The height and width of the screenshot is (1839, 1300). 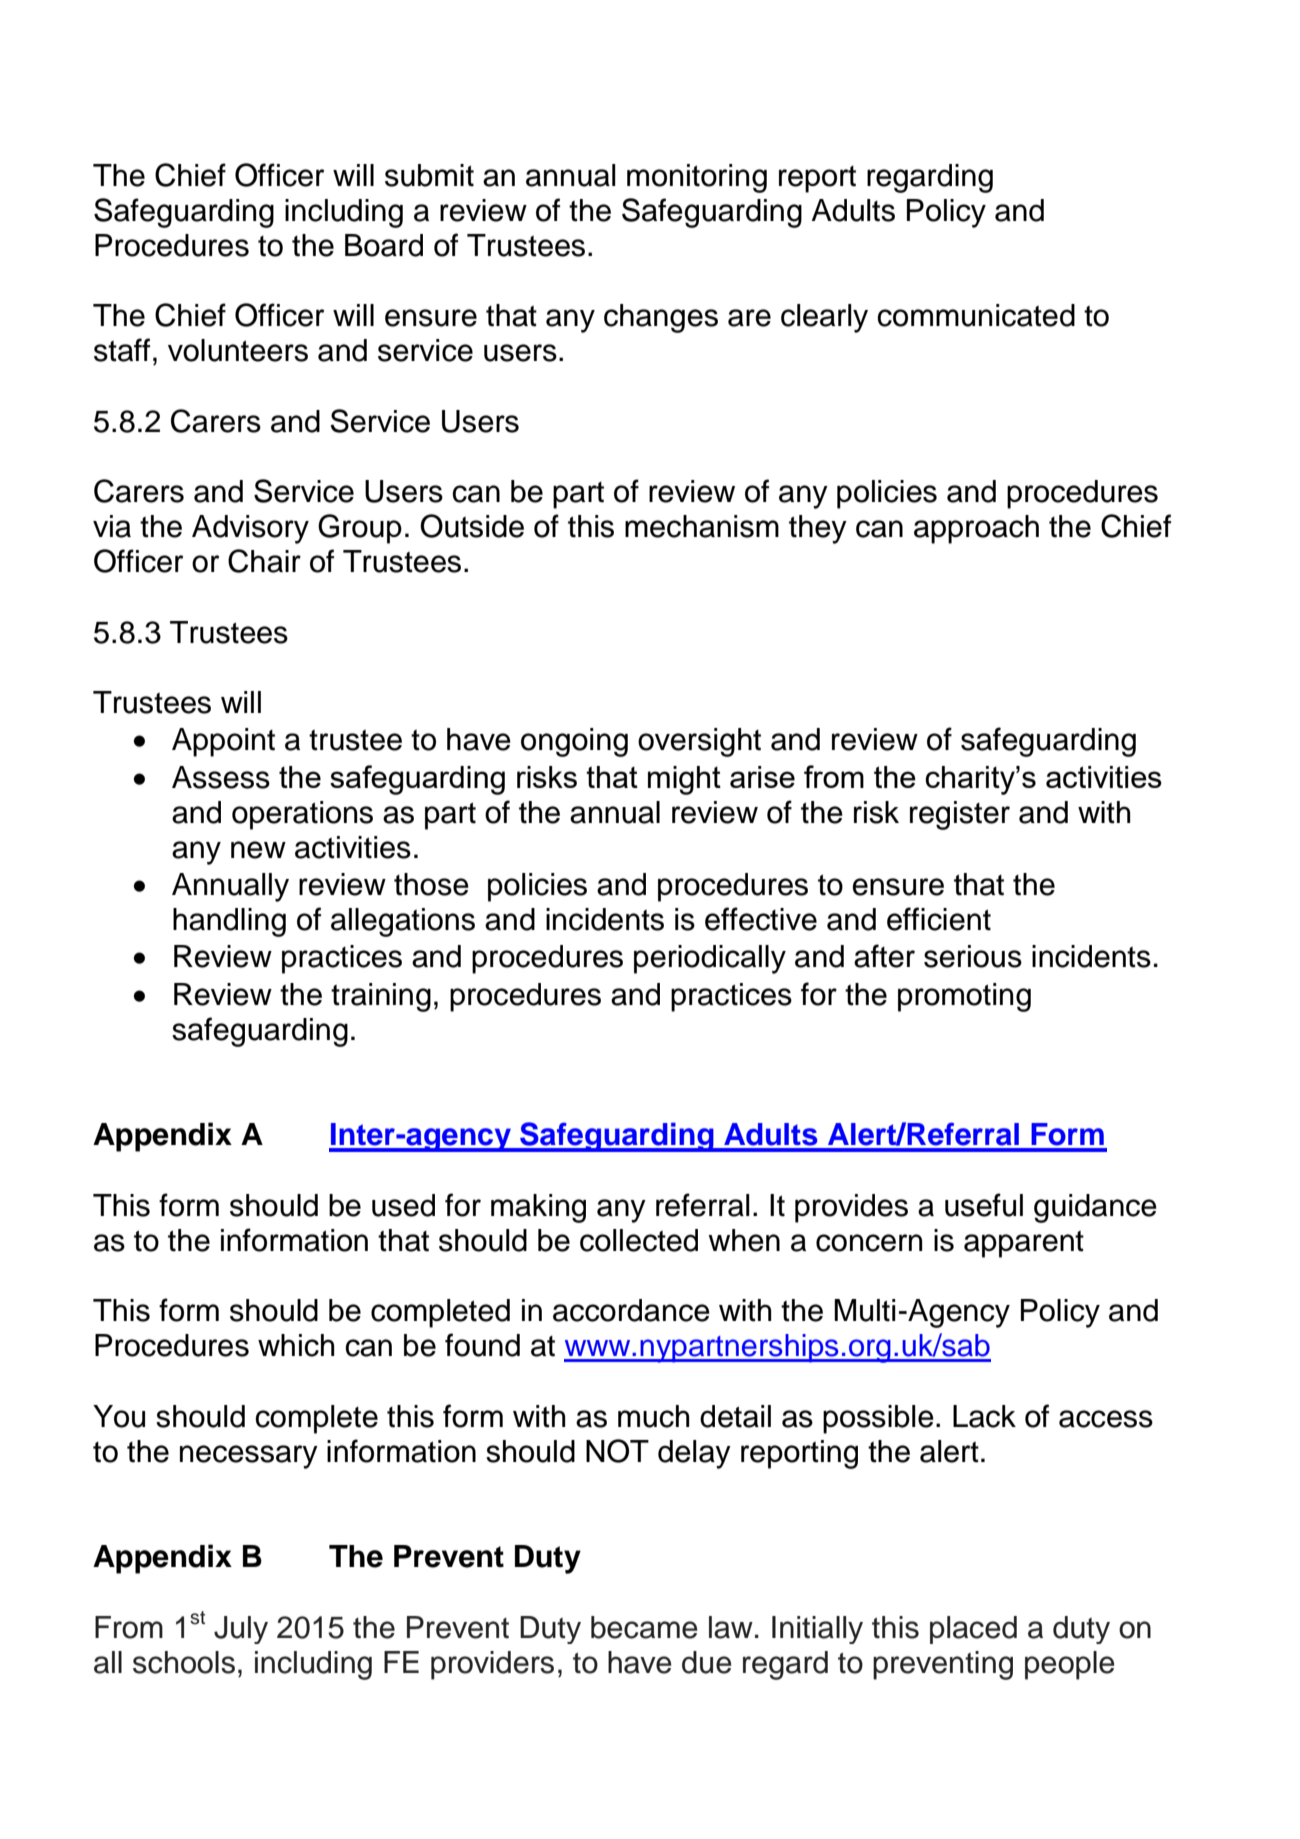 What do you see at coordinates (384, 245) in the screenshot?
I see `Board` at bounding box center [384, 245].
